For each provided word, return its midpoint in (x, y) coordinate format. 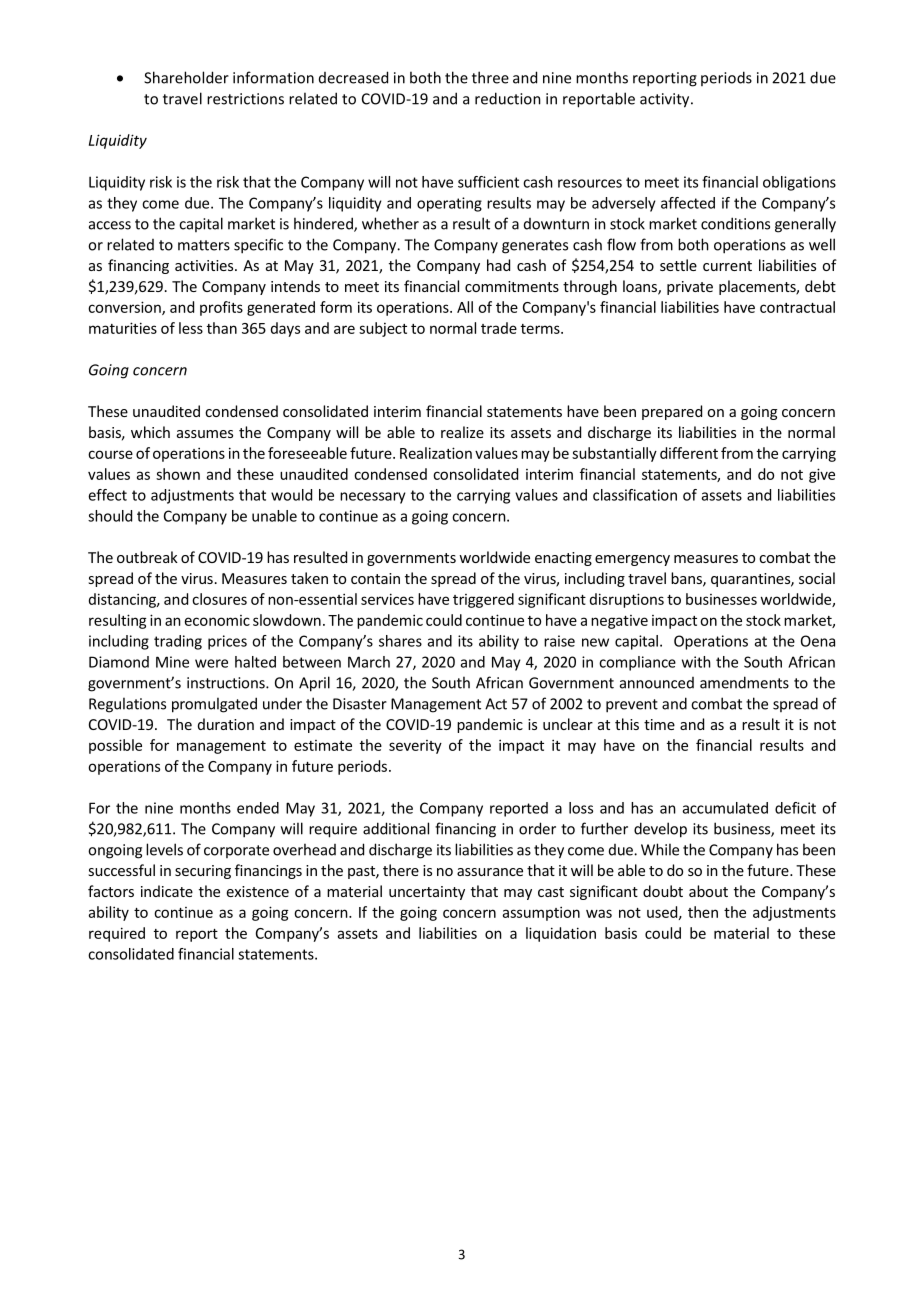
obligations (799, 183)
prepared (672, 412)
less (191, 328)
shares (400, 641)
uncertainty (427, 893)
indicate (167, 891)
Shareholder (186, 77)
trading (178, 642)
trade (499, 328)
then (703, 912)
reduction (508, 98)
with (696, 662)
